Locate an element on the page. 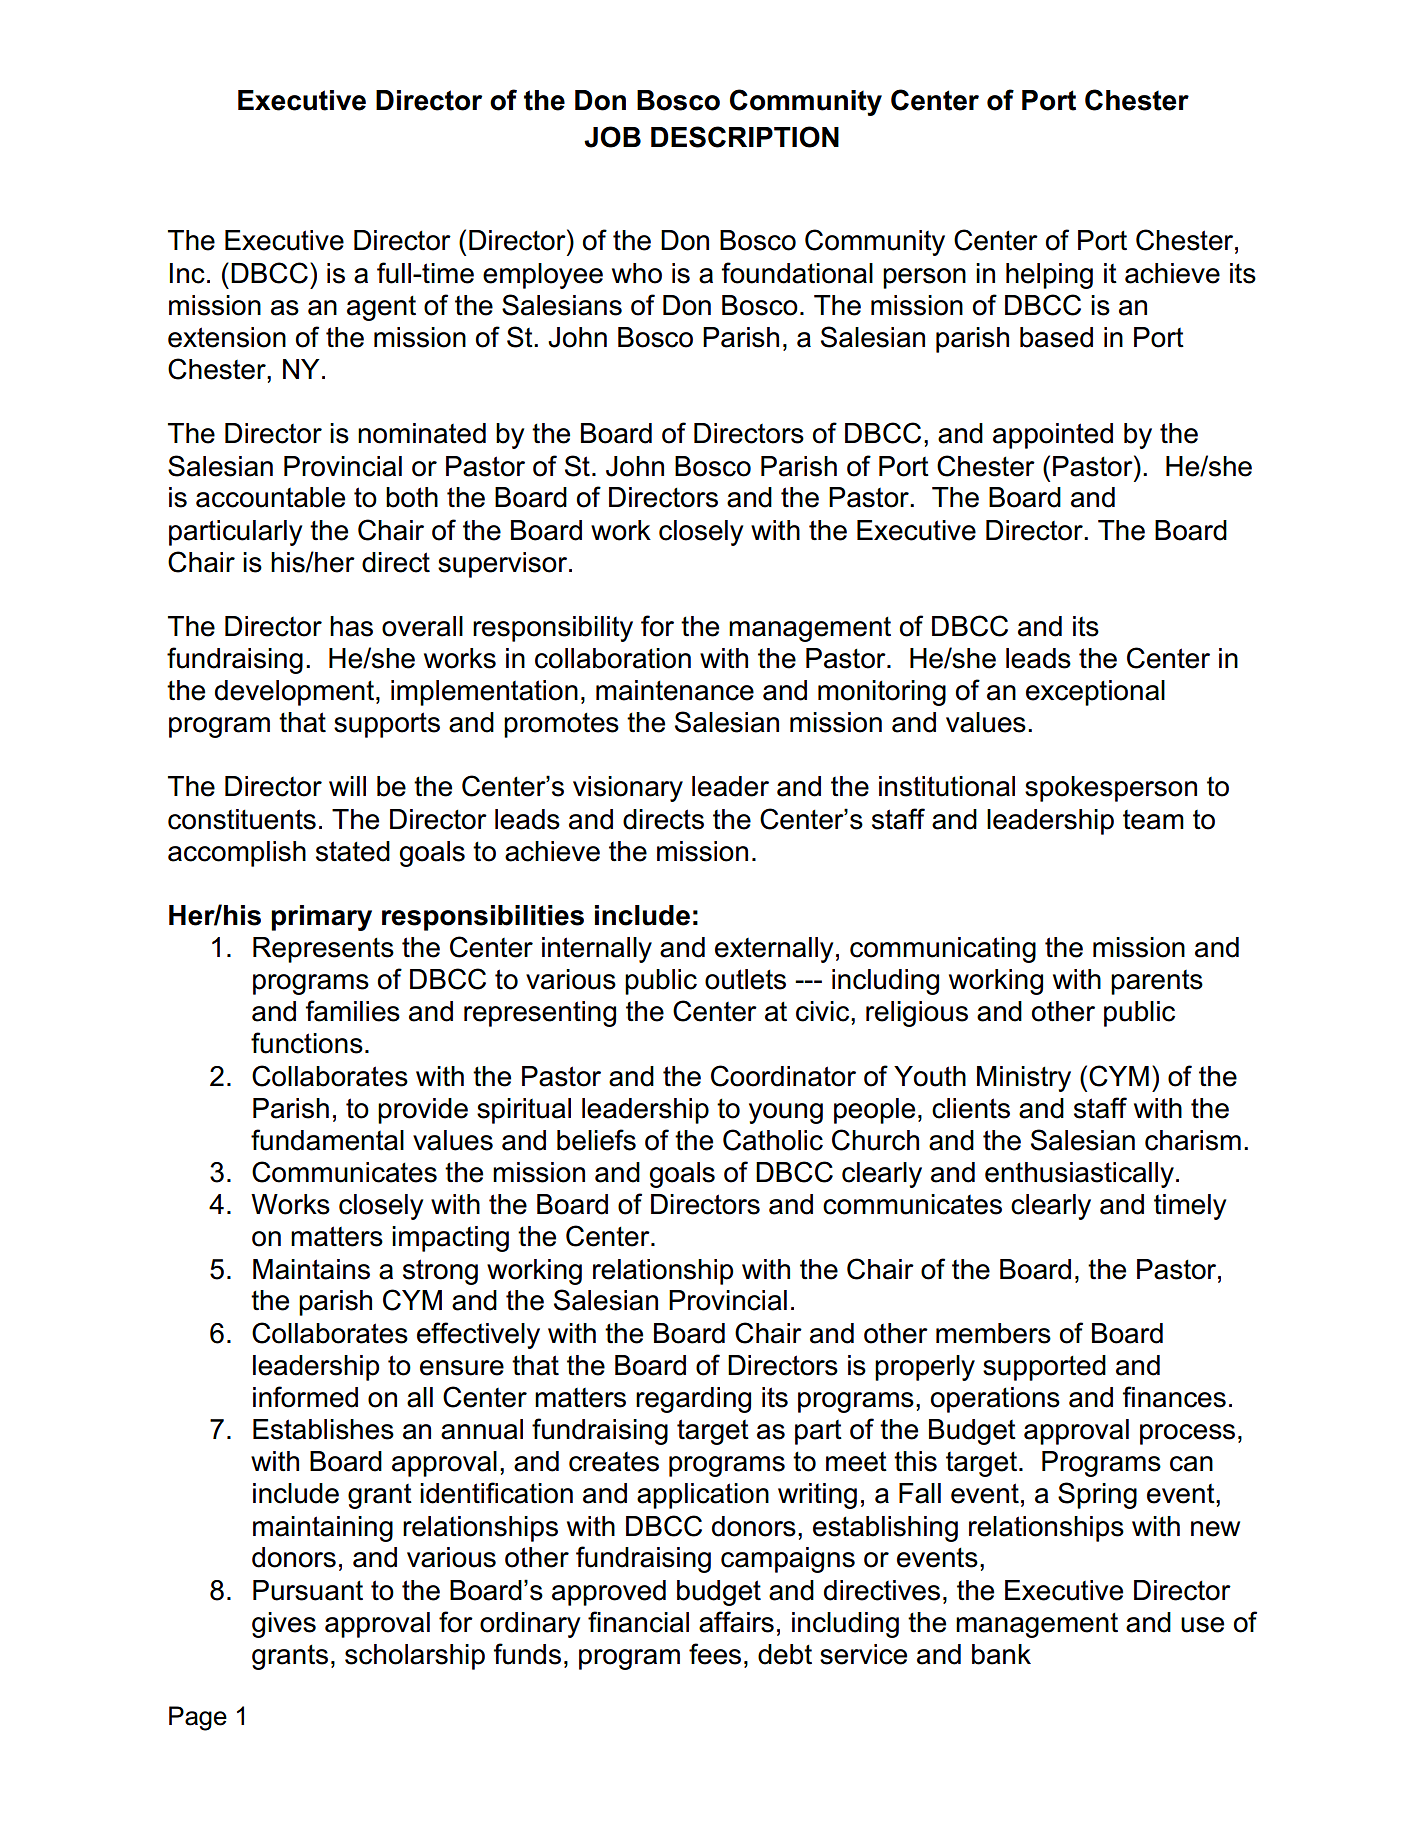 The height and width of the image is (1844, 1425). gives is located at coordinates (284, 1625).
